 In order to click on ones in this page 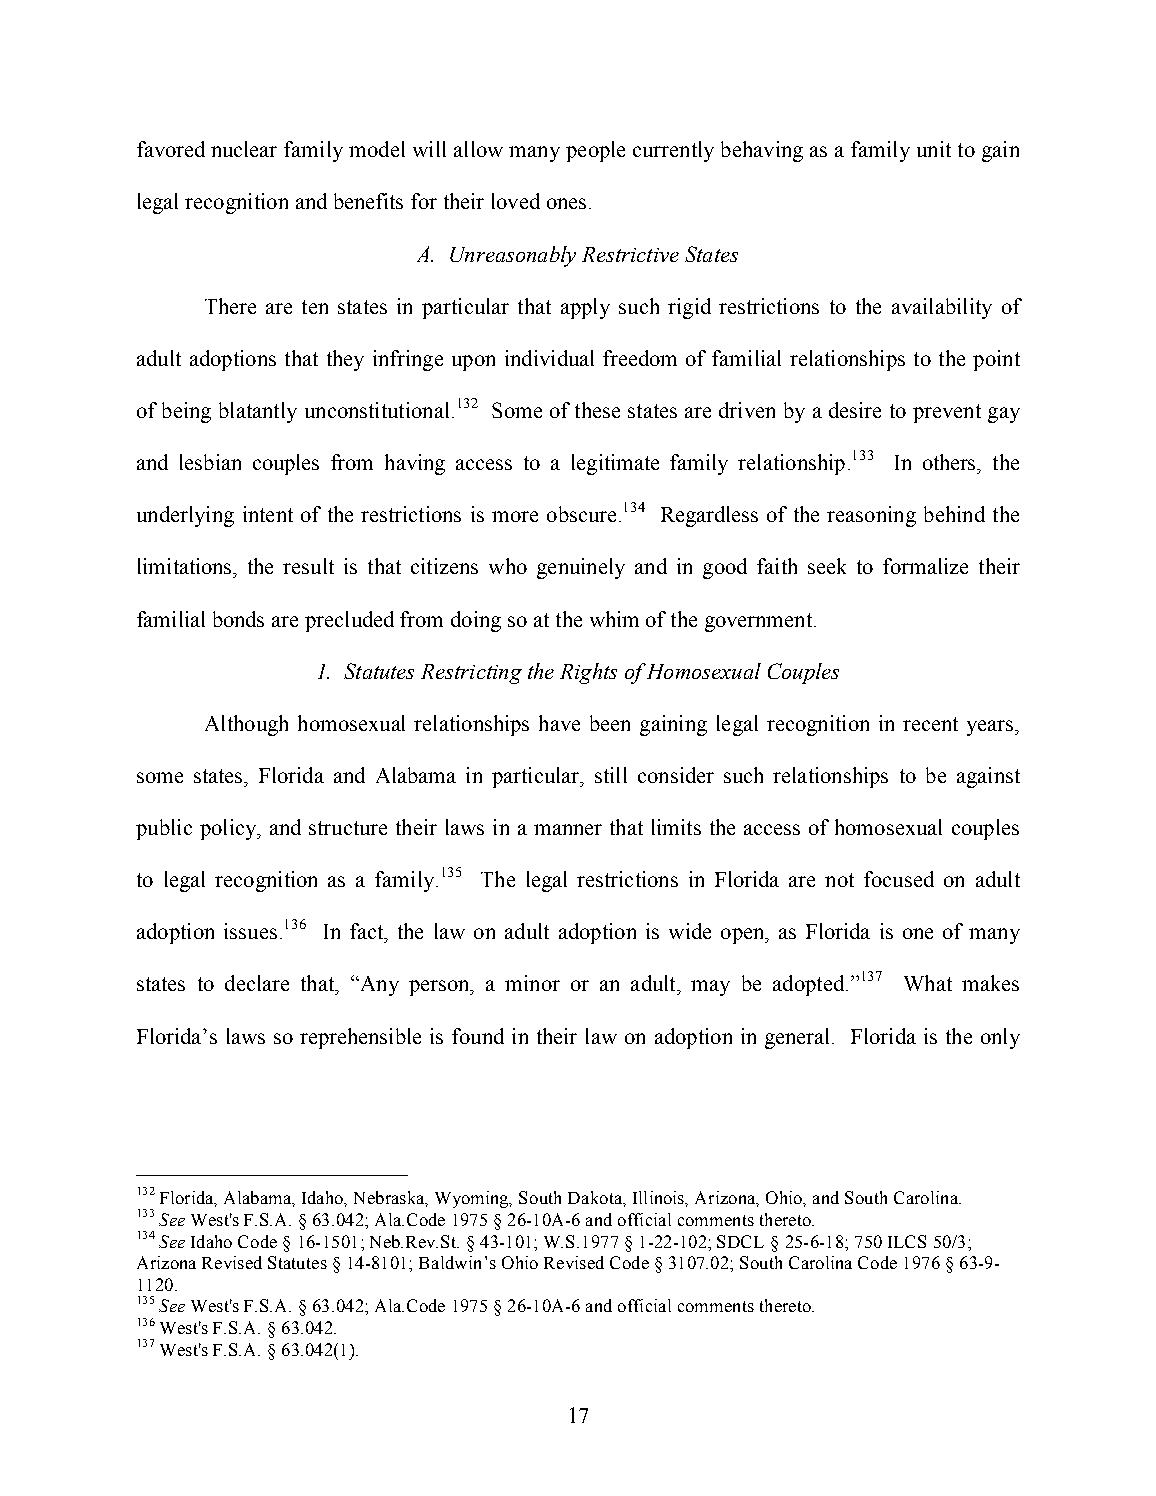, I will do `click(566, 203)`.
